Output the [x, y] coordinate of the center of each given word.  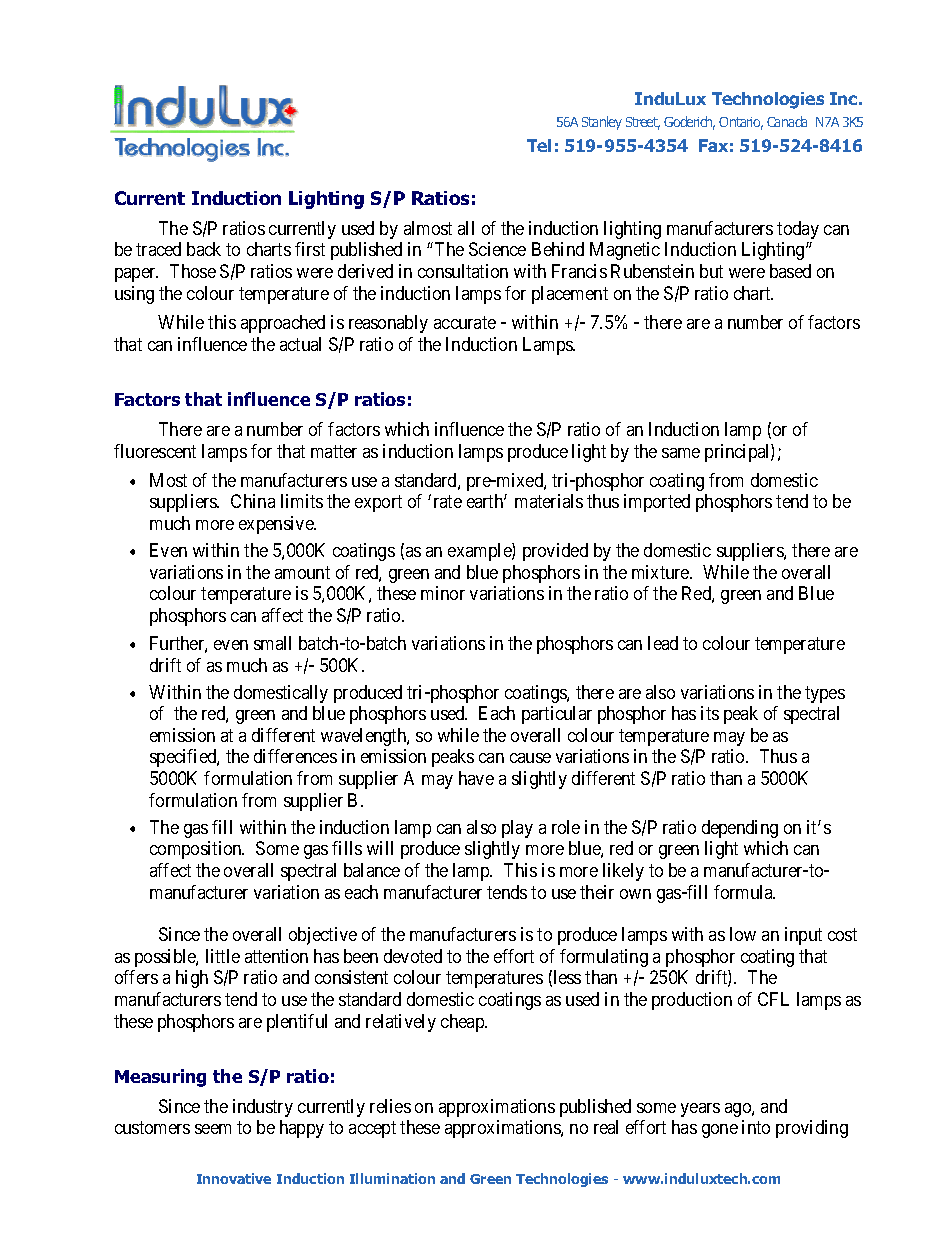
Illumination [392, 1178]
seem [213, 1129]
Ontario [741, 123]
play [517, 829]
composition [197, 850]
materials [549, 501]
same [681, 453]
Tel [539, 145]
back [204, 249]
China [253, 501]
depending [740, 829]
